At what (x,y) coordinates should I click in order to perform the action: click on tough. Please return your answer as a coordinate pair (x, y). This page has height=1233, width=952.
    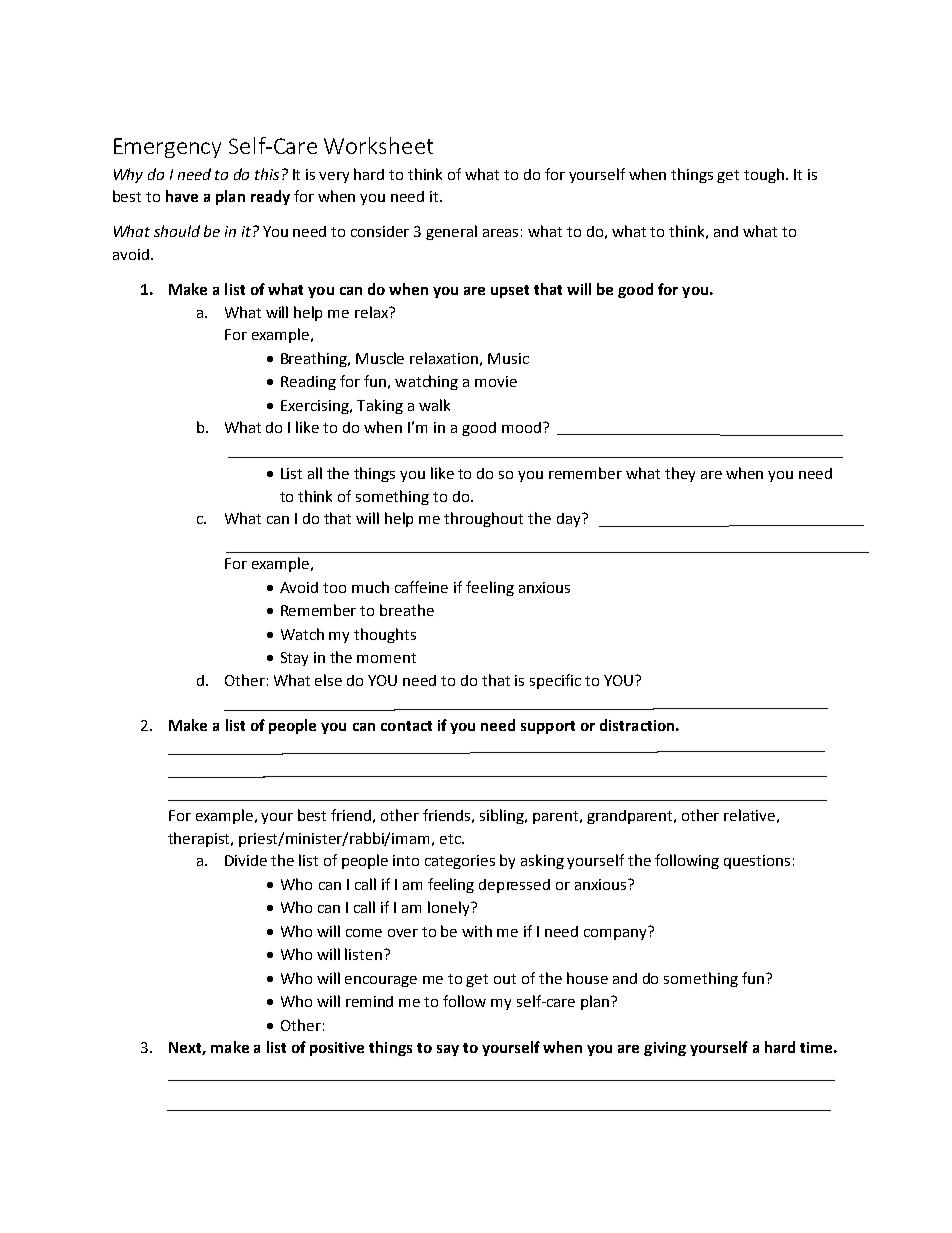
    Looking at the image, I should click on (765, 175).
